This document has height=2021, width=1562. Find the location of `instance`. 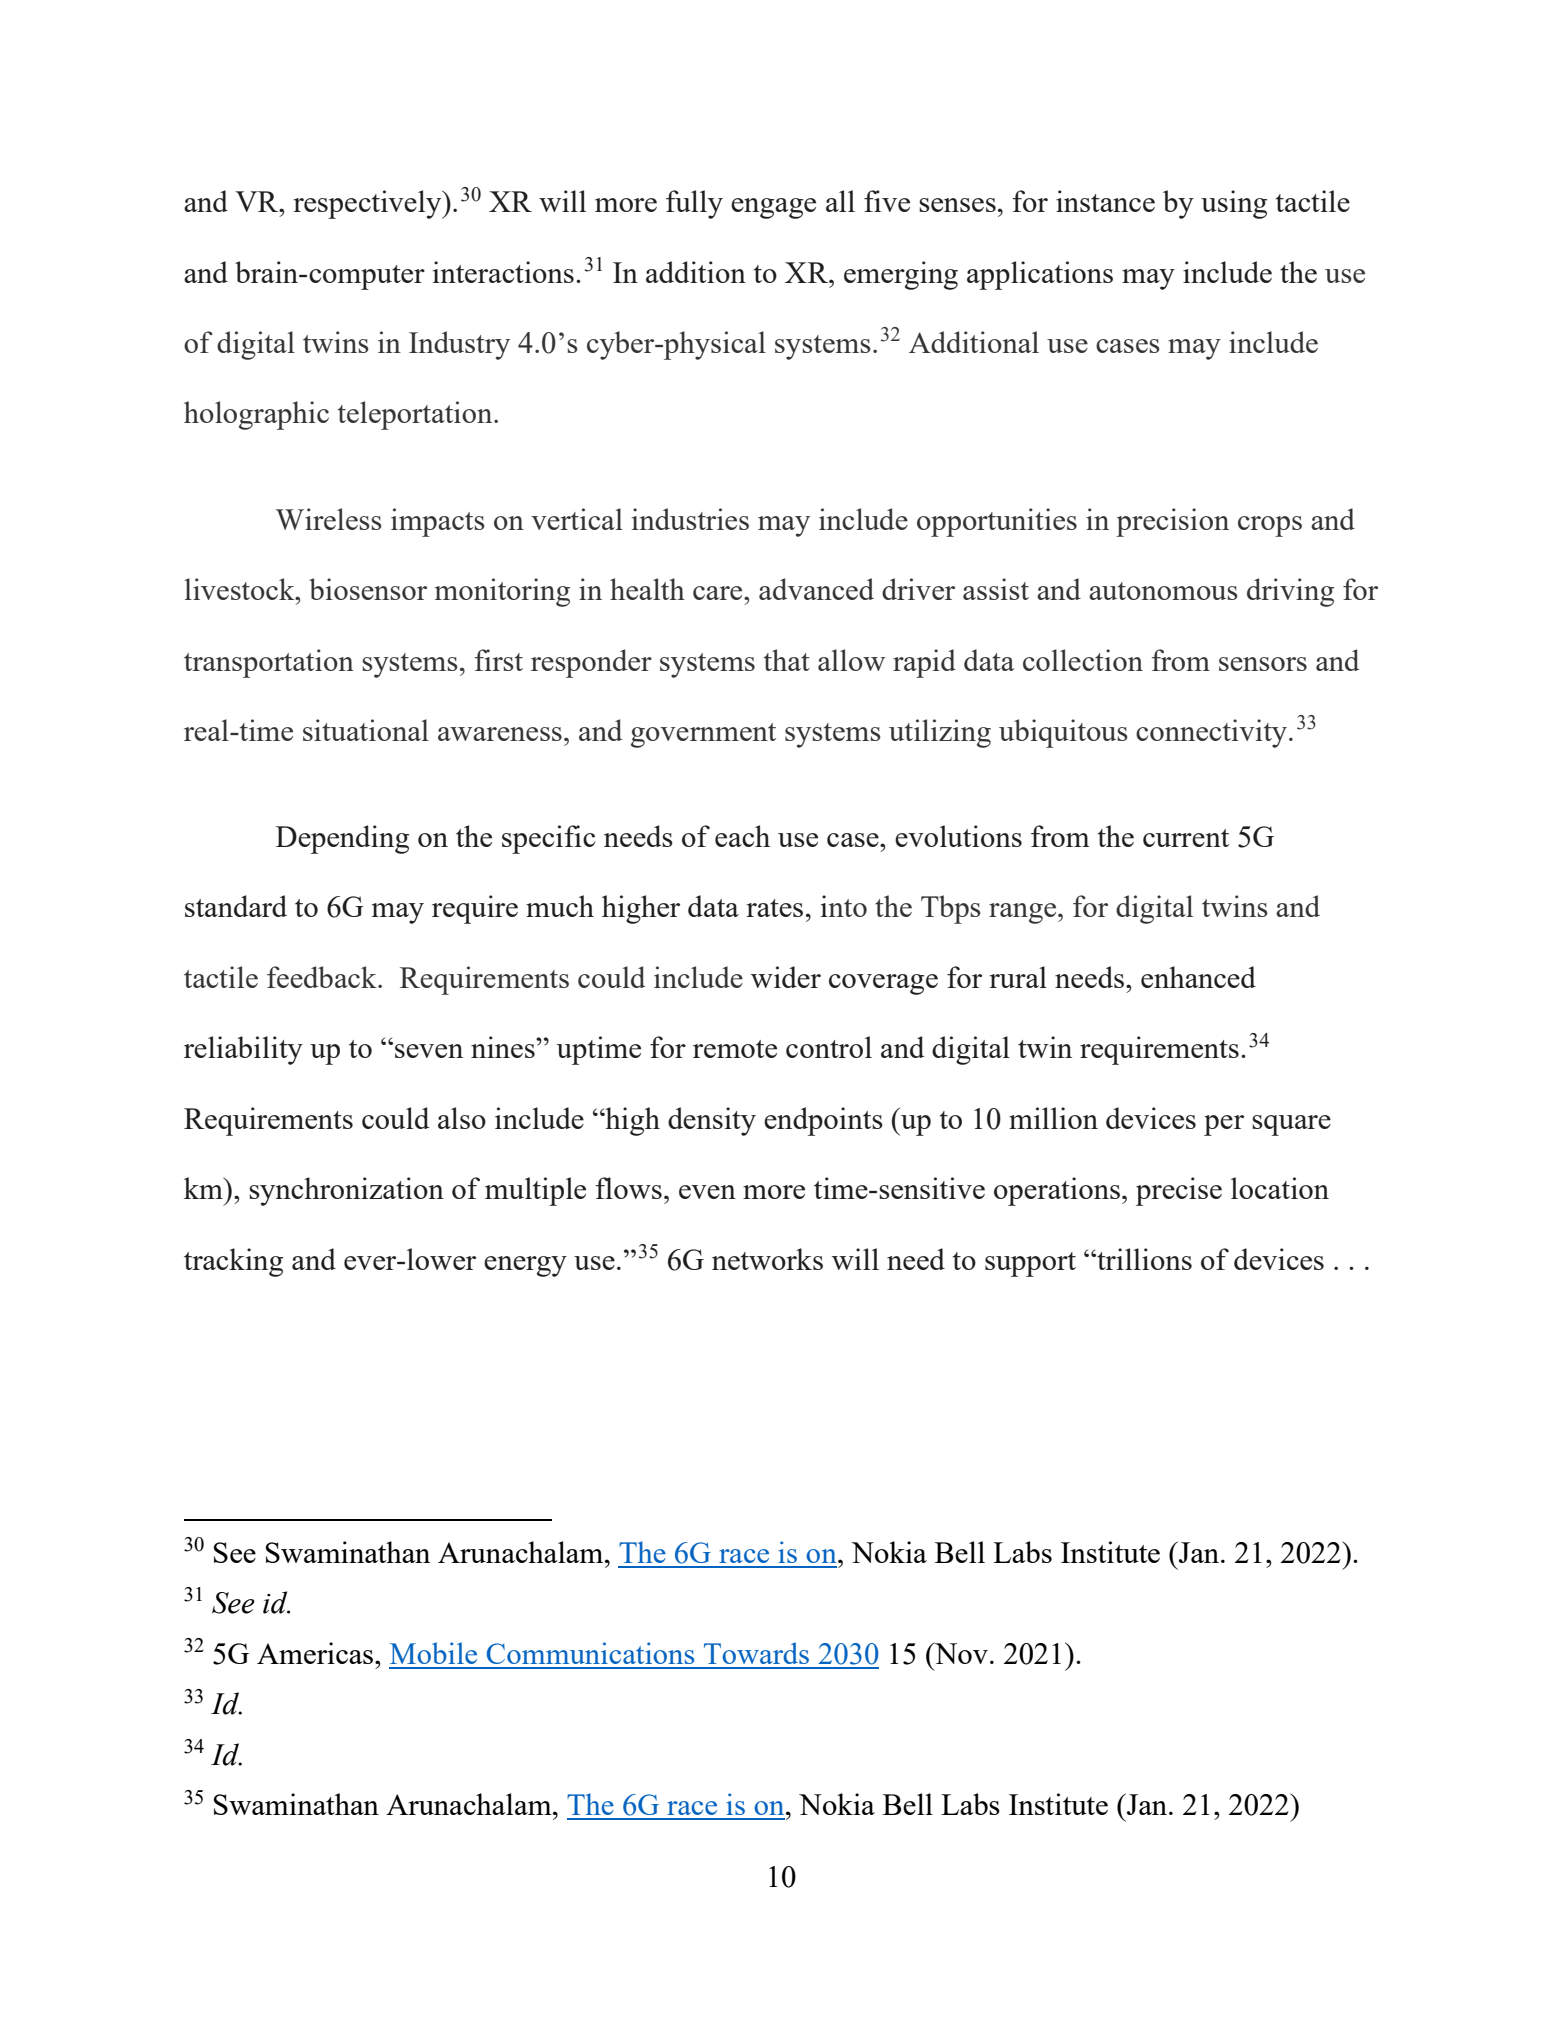

instance is located at coordinates (1105, 201).
